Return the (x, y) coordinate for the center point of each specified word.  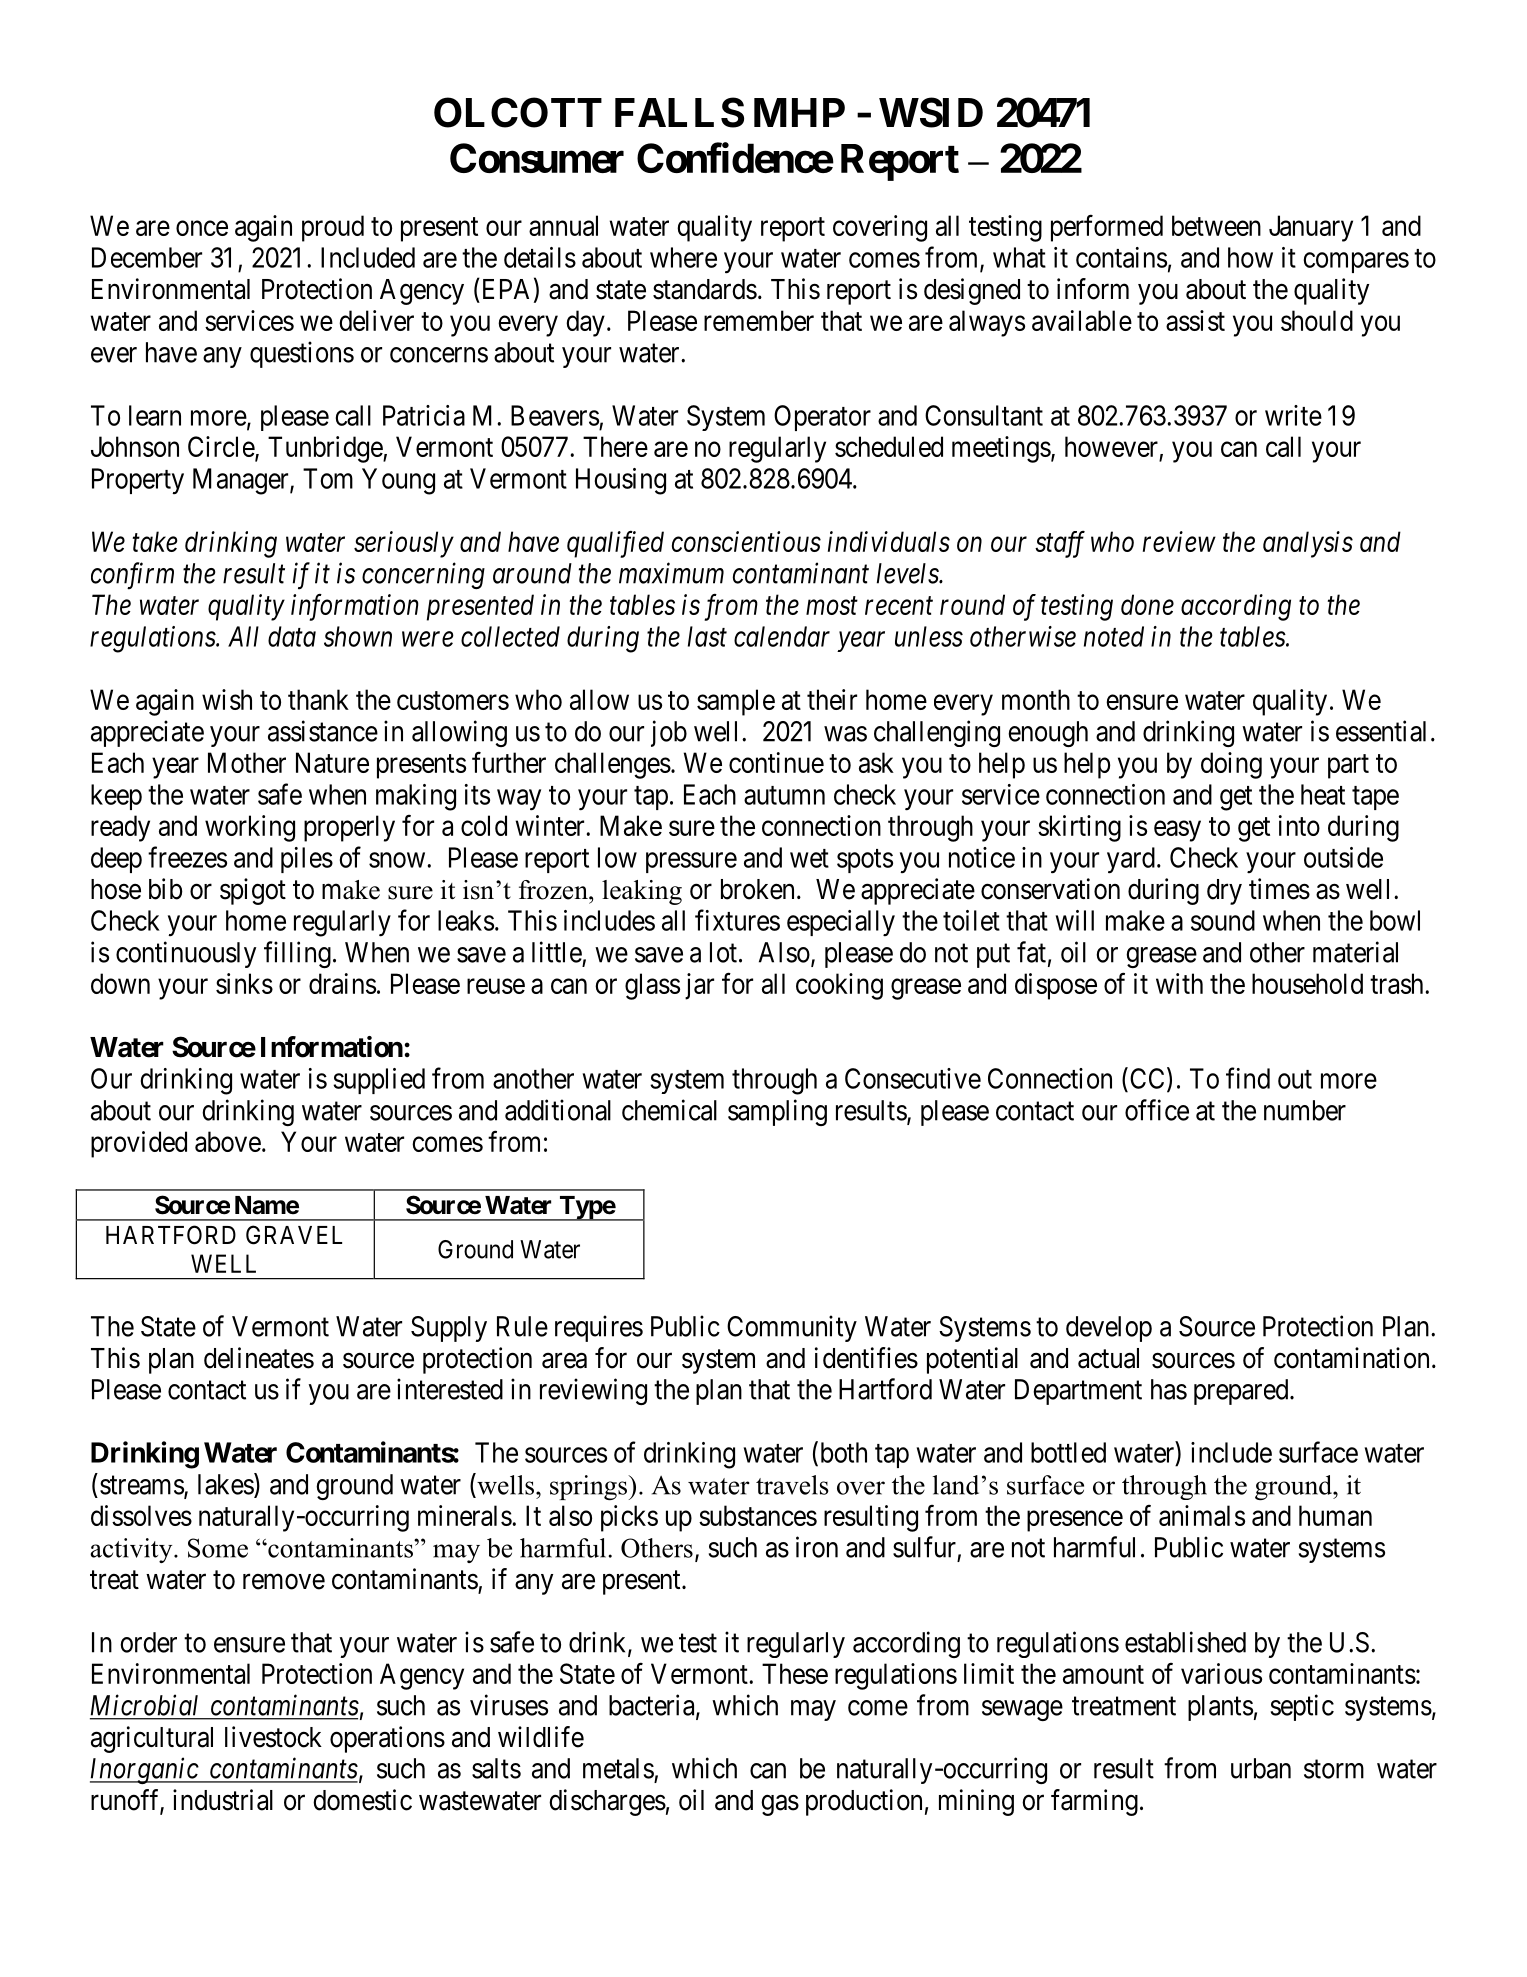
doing (1231, 765)
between (1216, 225)
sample (736, 702)
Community (792, 1328)
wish (227, 699)
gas (780, 1805)
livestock (273, 1737)
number (1305, 1110)
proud (333, 228)
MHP (799, 112)
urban (1261, 1768)
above (228, 1141)
